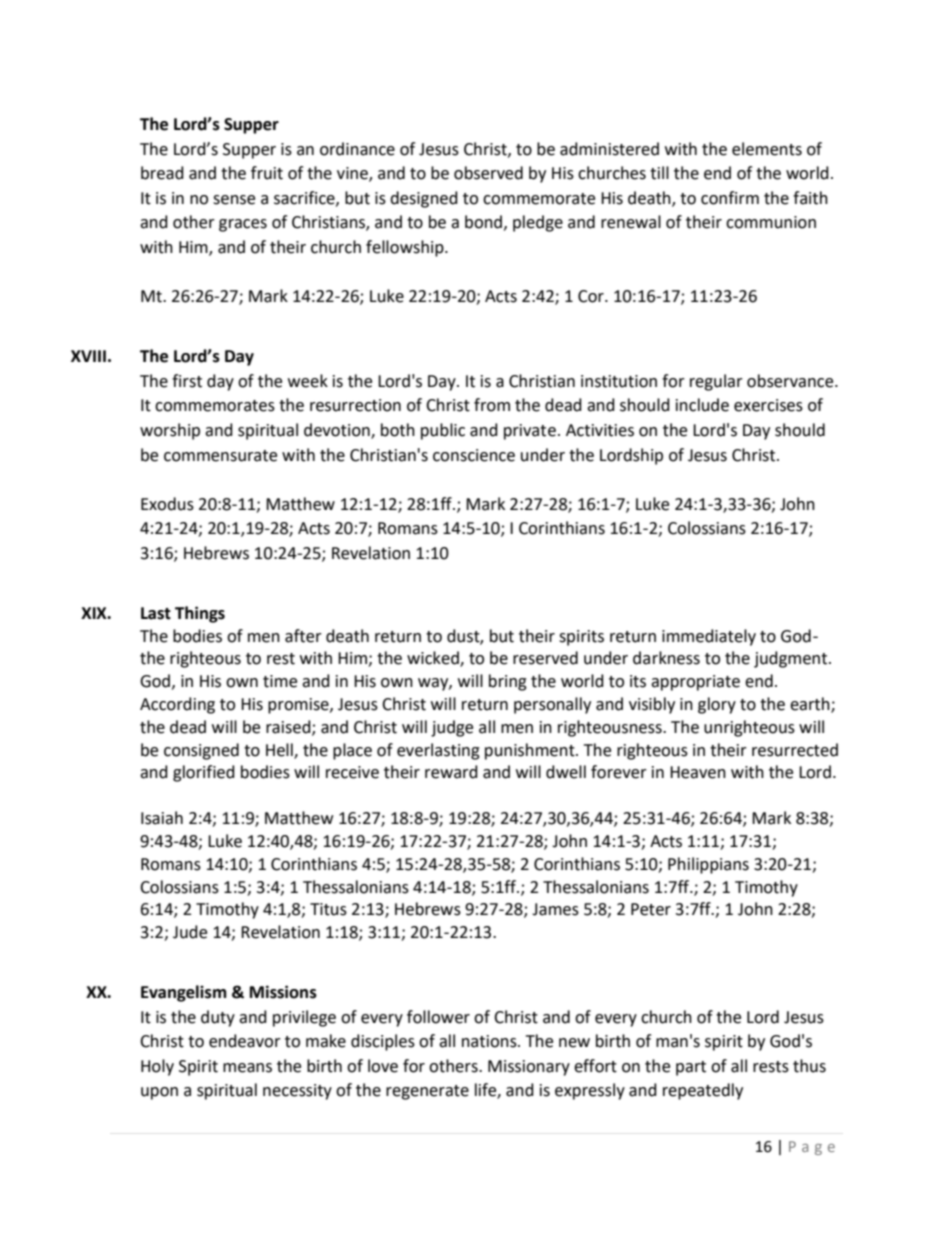  I want to click on part, so click(691, 1068).
